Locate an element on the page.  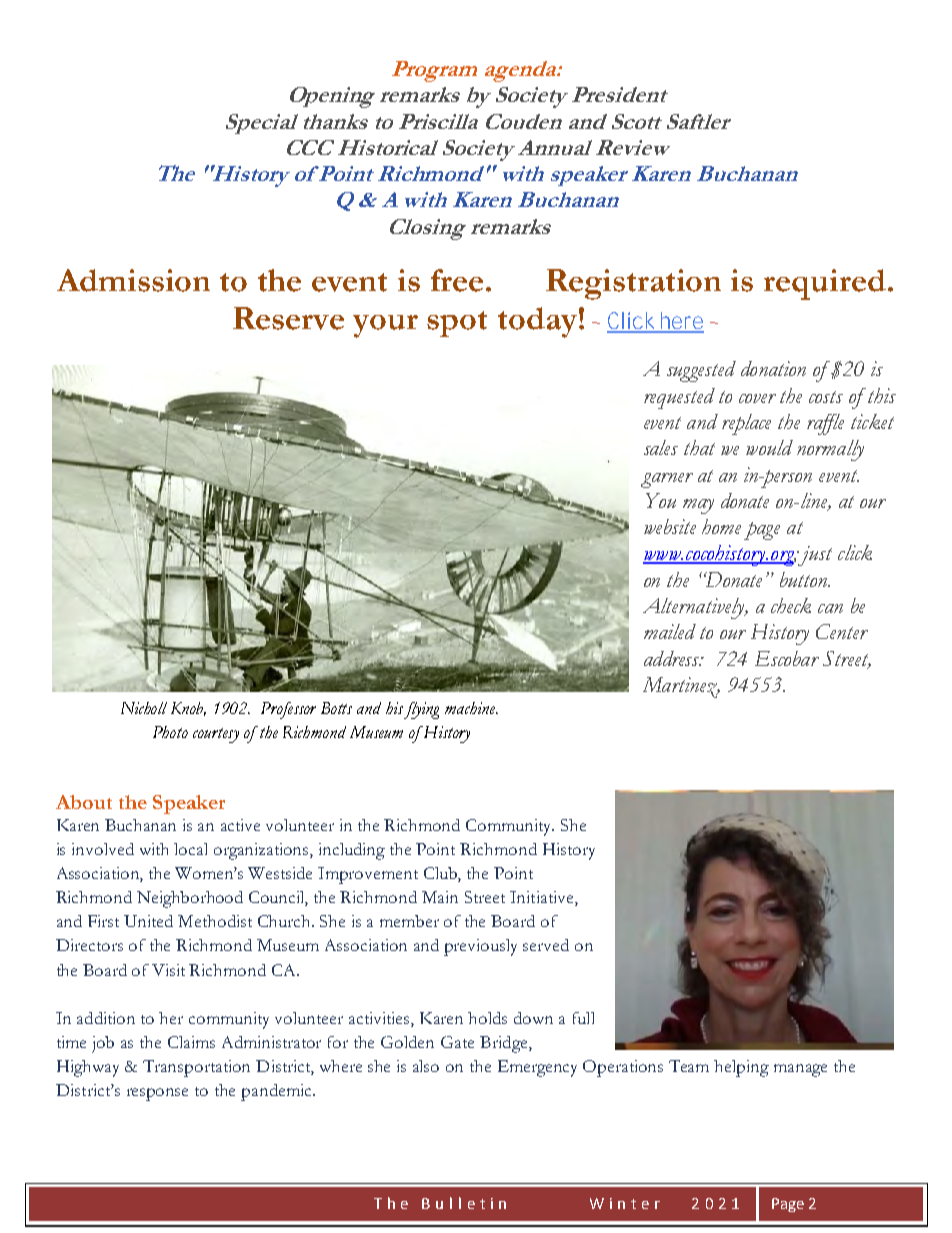
Knob is located at coordinates (188, 709).
